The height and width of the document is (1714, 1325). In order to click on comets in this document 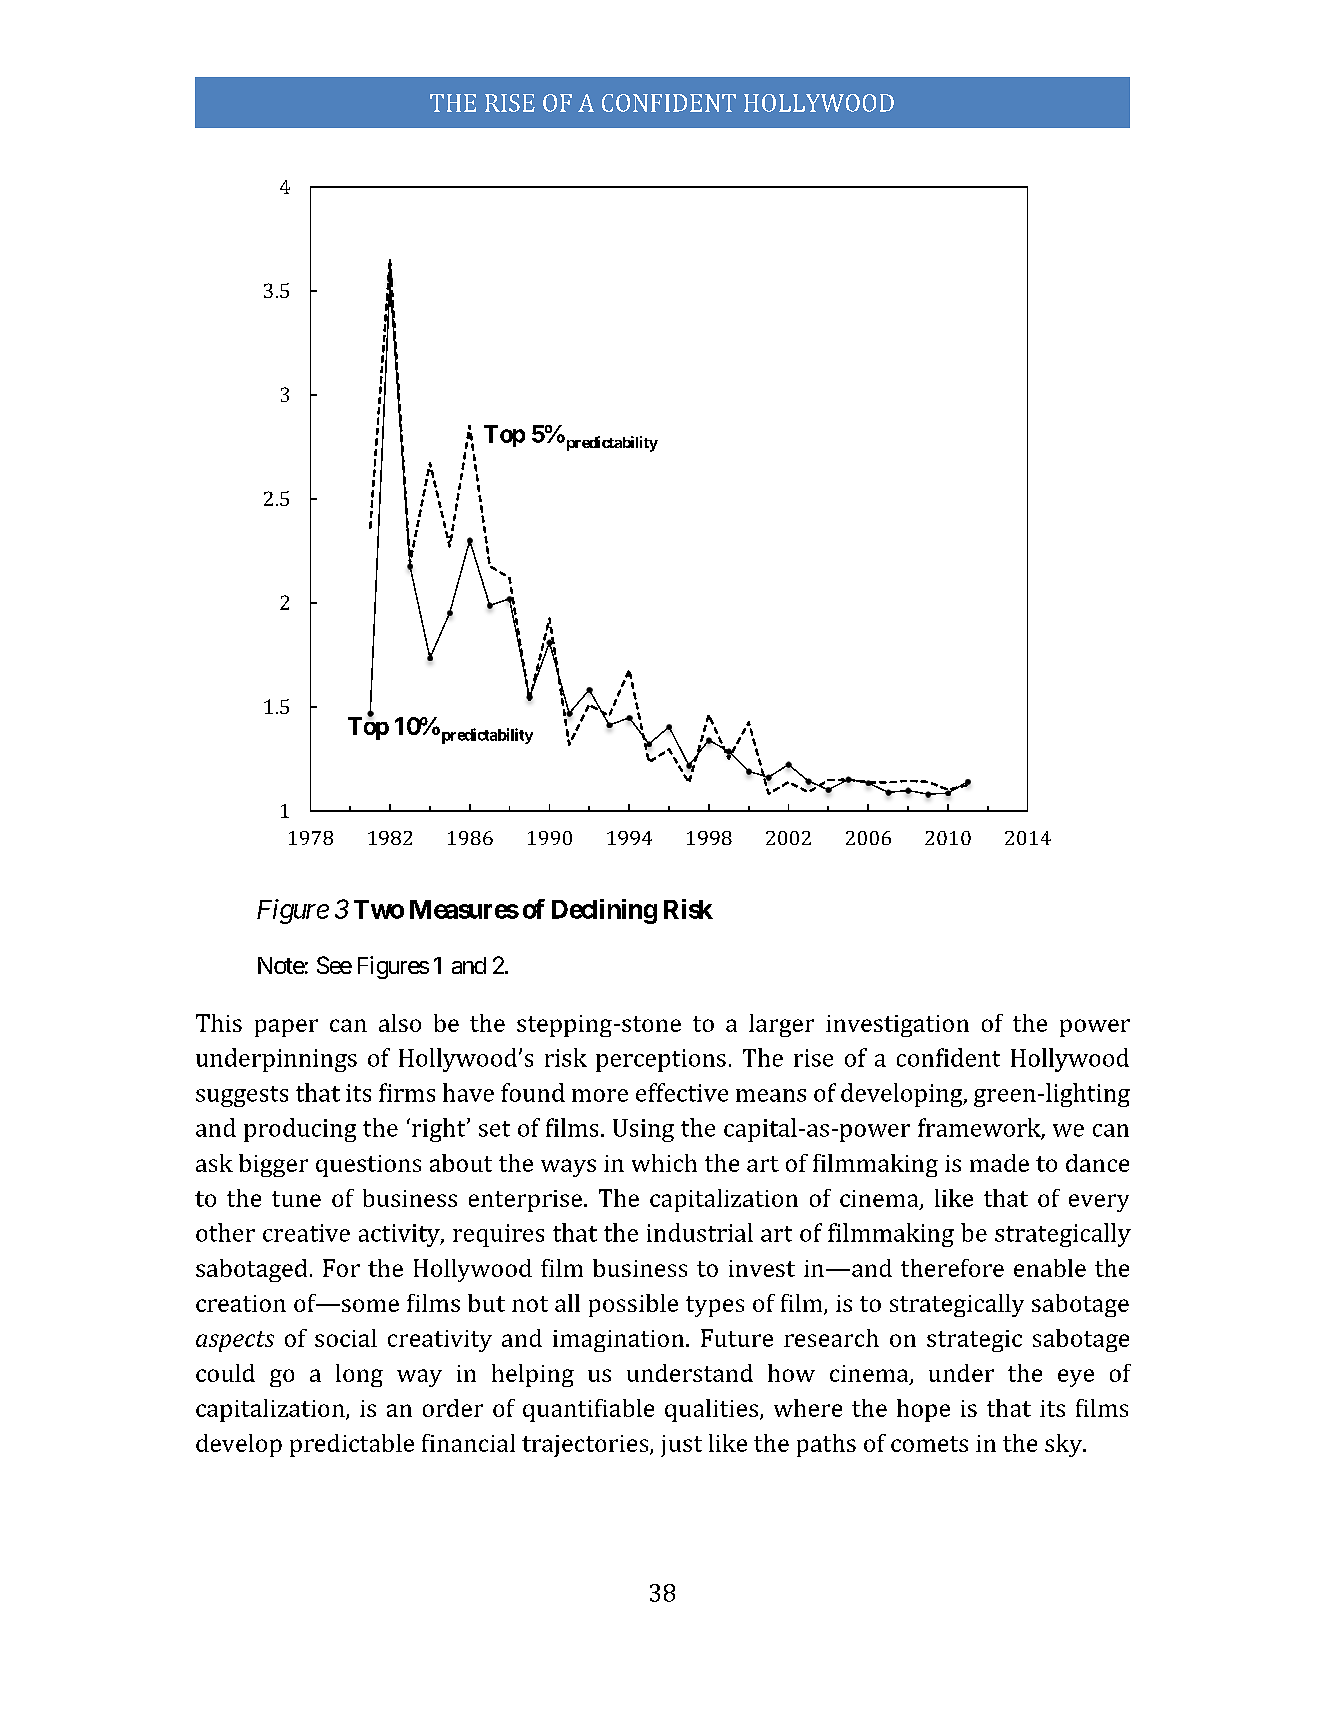, I will do `click(929, 1444)`.
